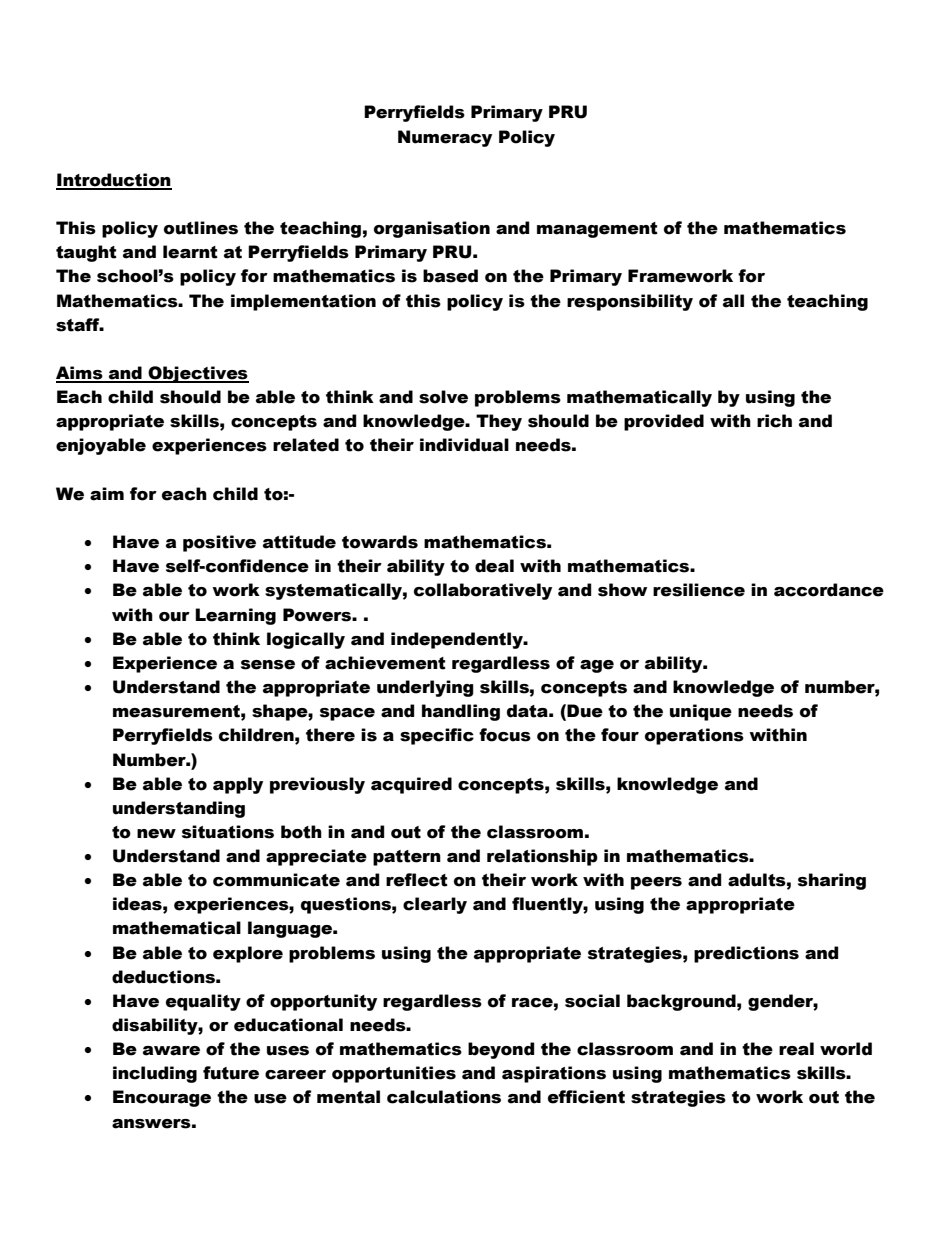  Describe the element at coordinates (774, 421) in the screenshot. I see `rich` at that location.
